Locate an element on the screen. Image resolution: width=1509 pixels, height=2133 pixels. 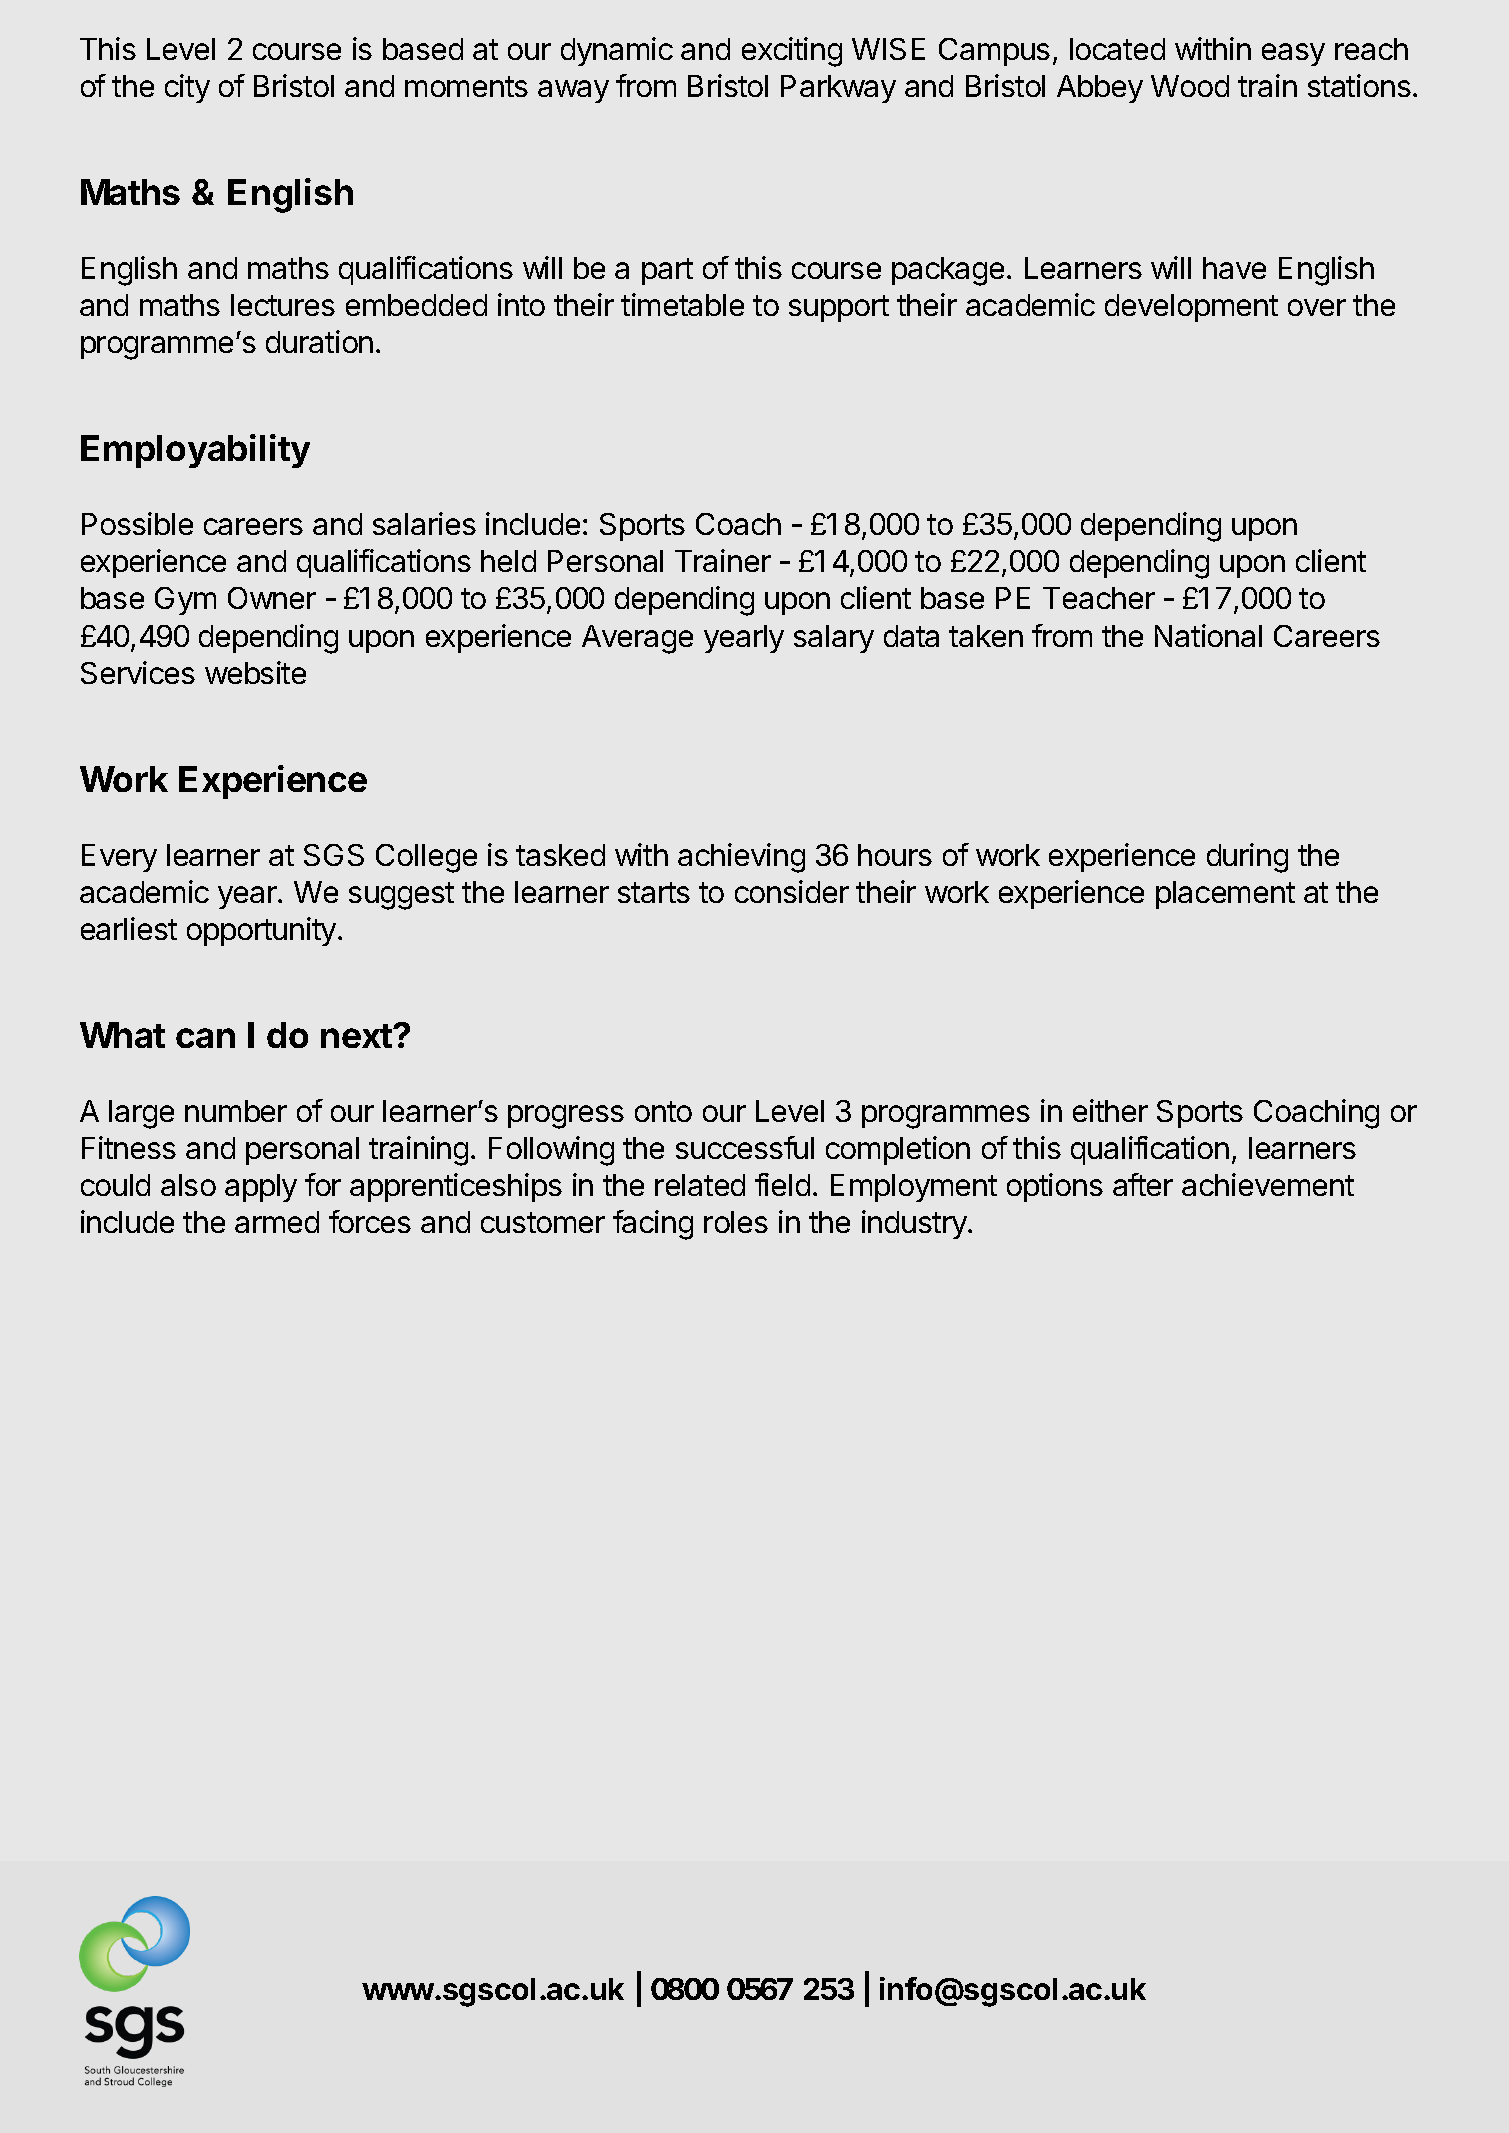
city is located at coordinates (187, 88).
